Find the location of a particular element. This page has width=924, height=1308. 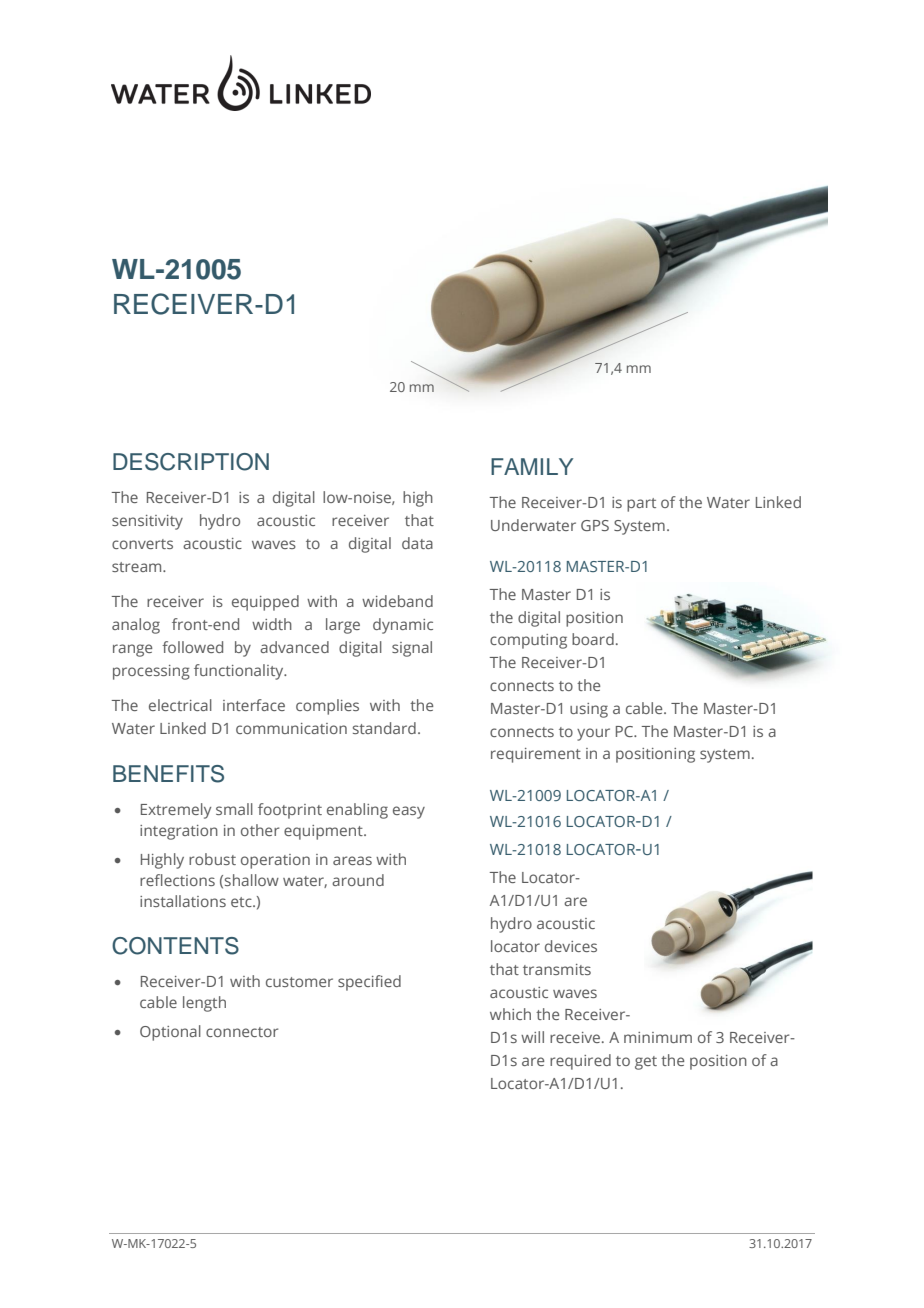

standard is located at coordinates (384, 728).
